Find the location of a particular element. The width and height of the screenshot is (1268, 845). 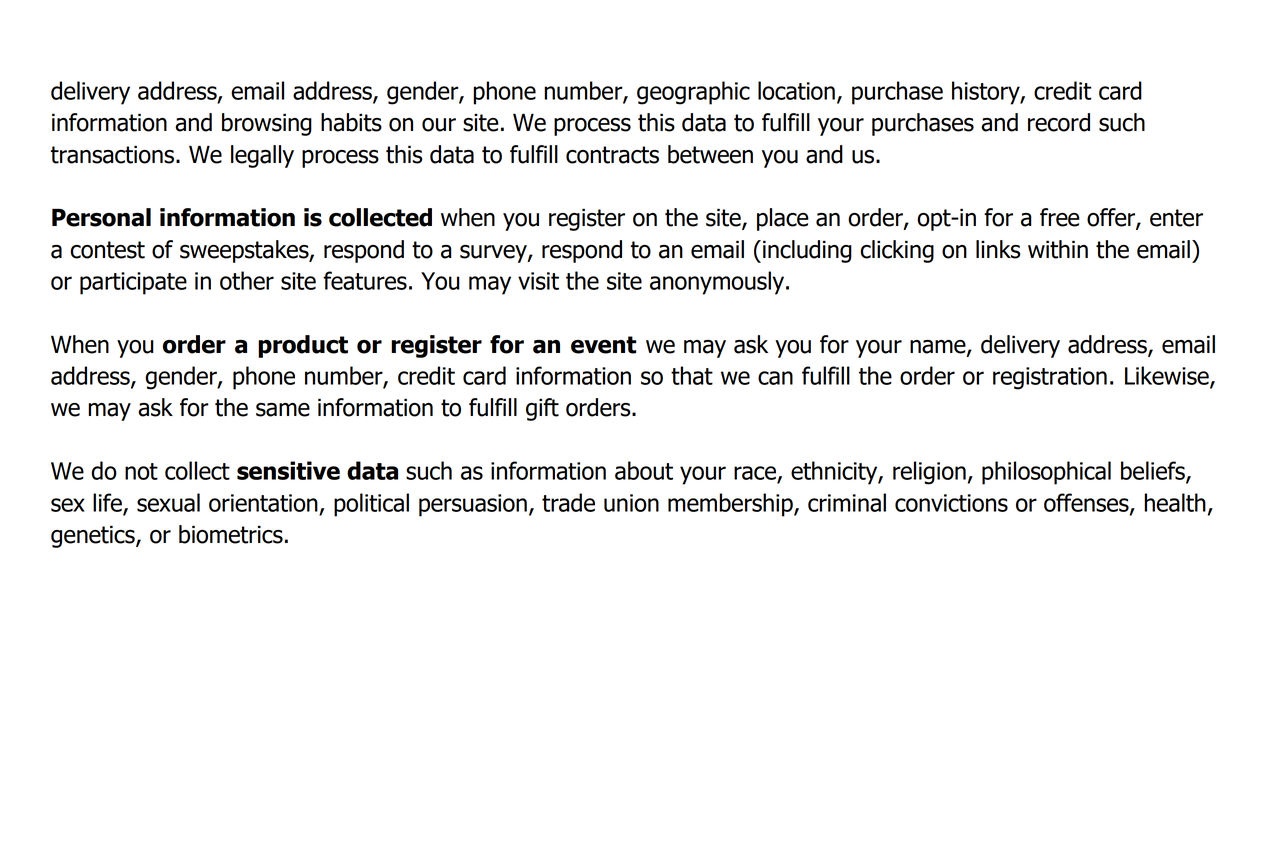

same is located at coordinates (283, 410).
